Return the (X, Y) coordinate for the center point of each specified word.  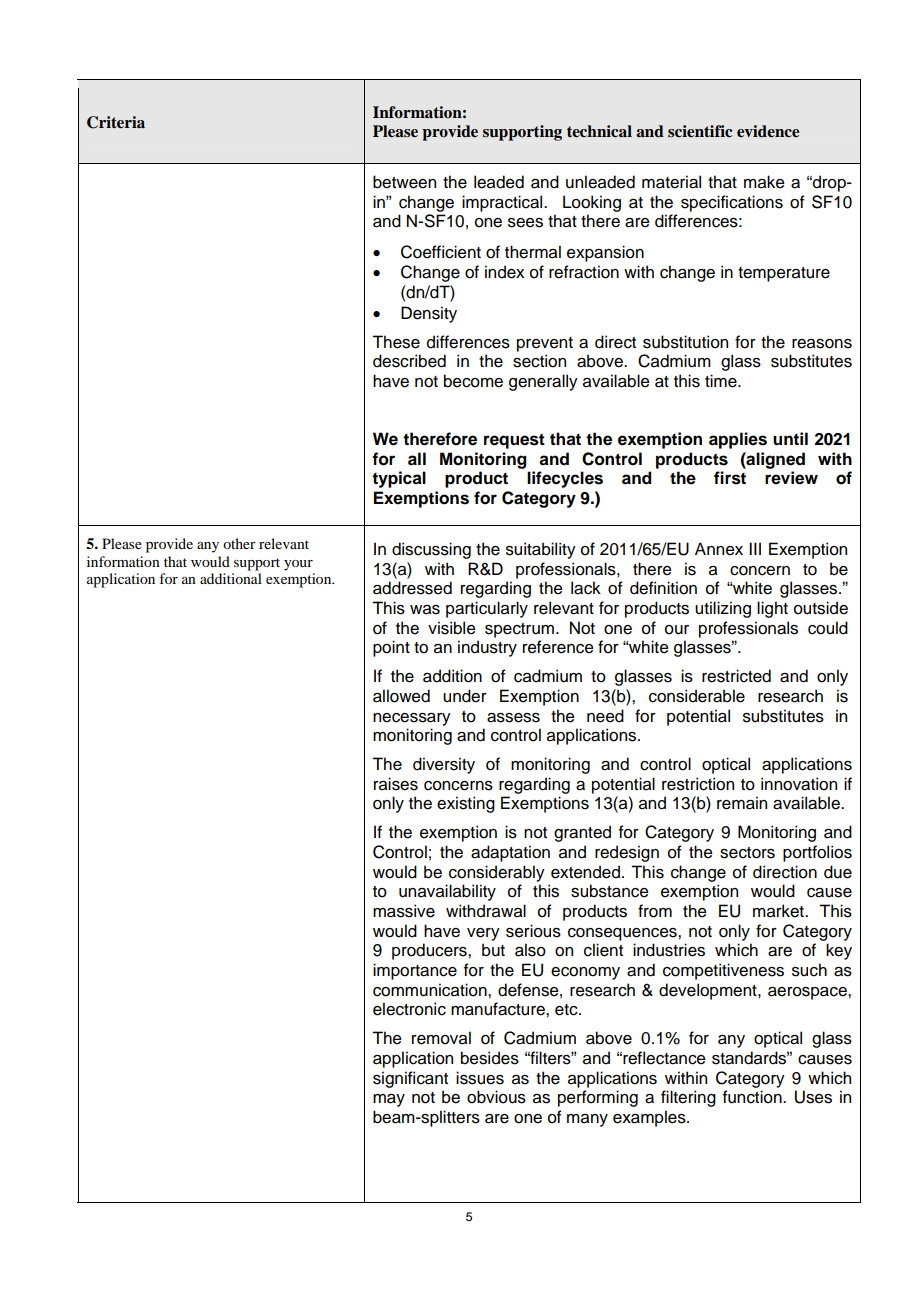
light (772, 609)
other (239, 543)
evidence (768, 131)
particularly (487, 609)
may (389, 1100)
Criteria (116, 122)
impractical (503, 203)
